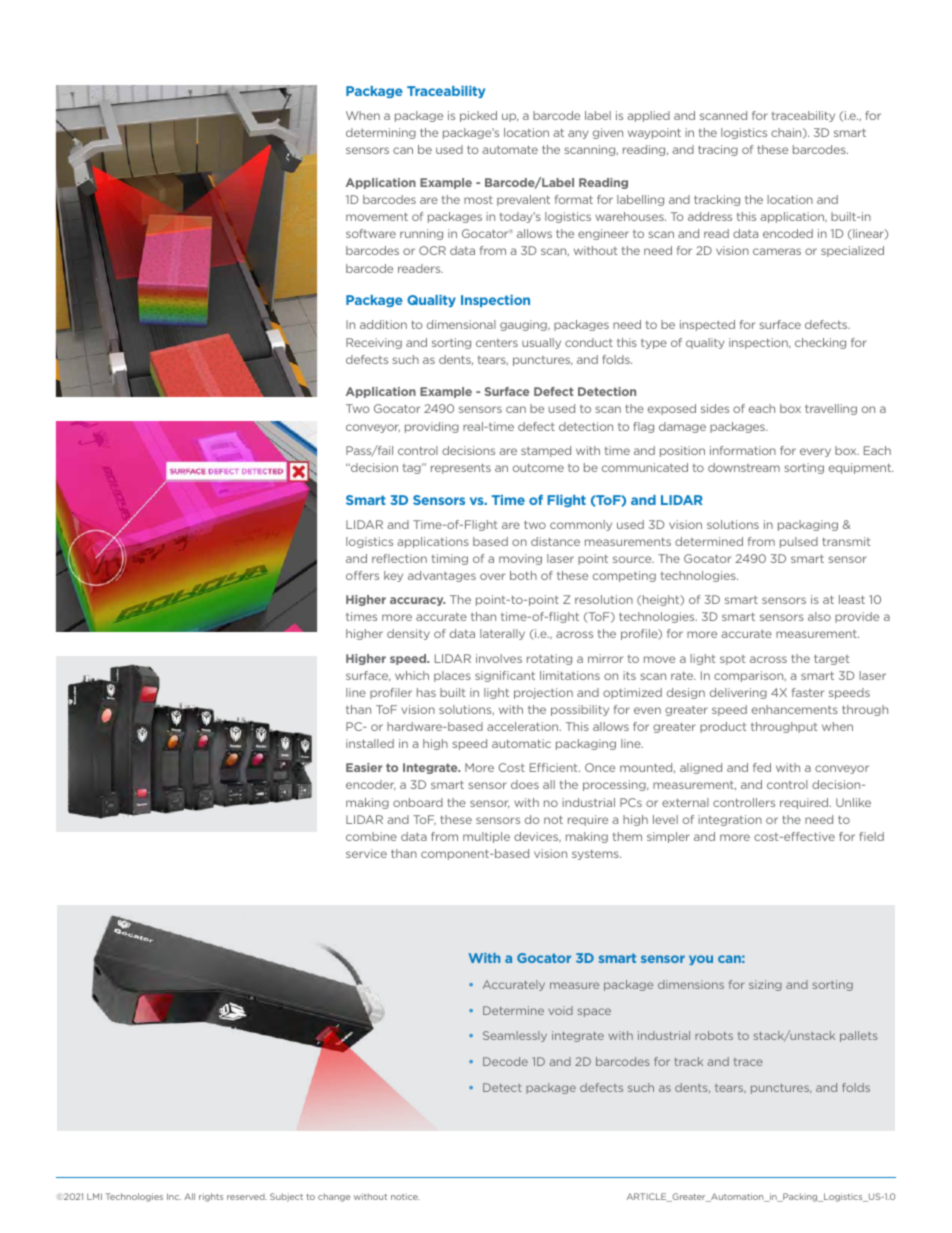 The width and height of the screenshot is (952, 1233). What do you see at coordinates (718, 150) in the screenshot?
I see `tracing` at bounding box center [718, 150].
